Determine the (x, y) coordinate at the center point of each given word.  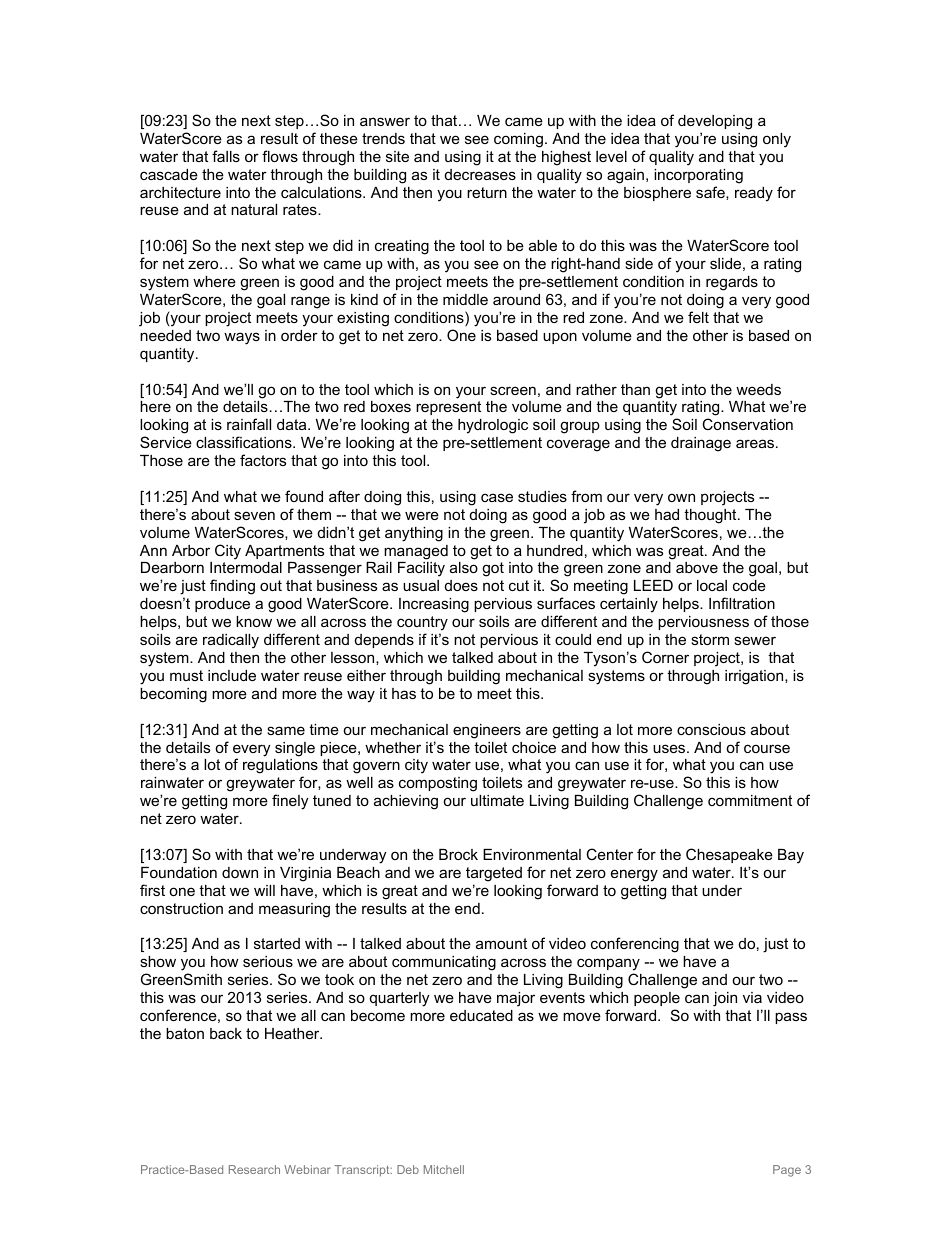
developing (715, 122)
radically (231, 641)
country (422, 623)
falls (226, 156)
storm (710, 639)
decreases (480, 174)
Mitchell (444, 1169)
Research (254, 1169)
